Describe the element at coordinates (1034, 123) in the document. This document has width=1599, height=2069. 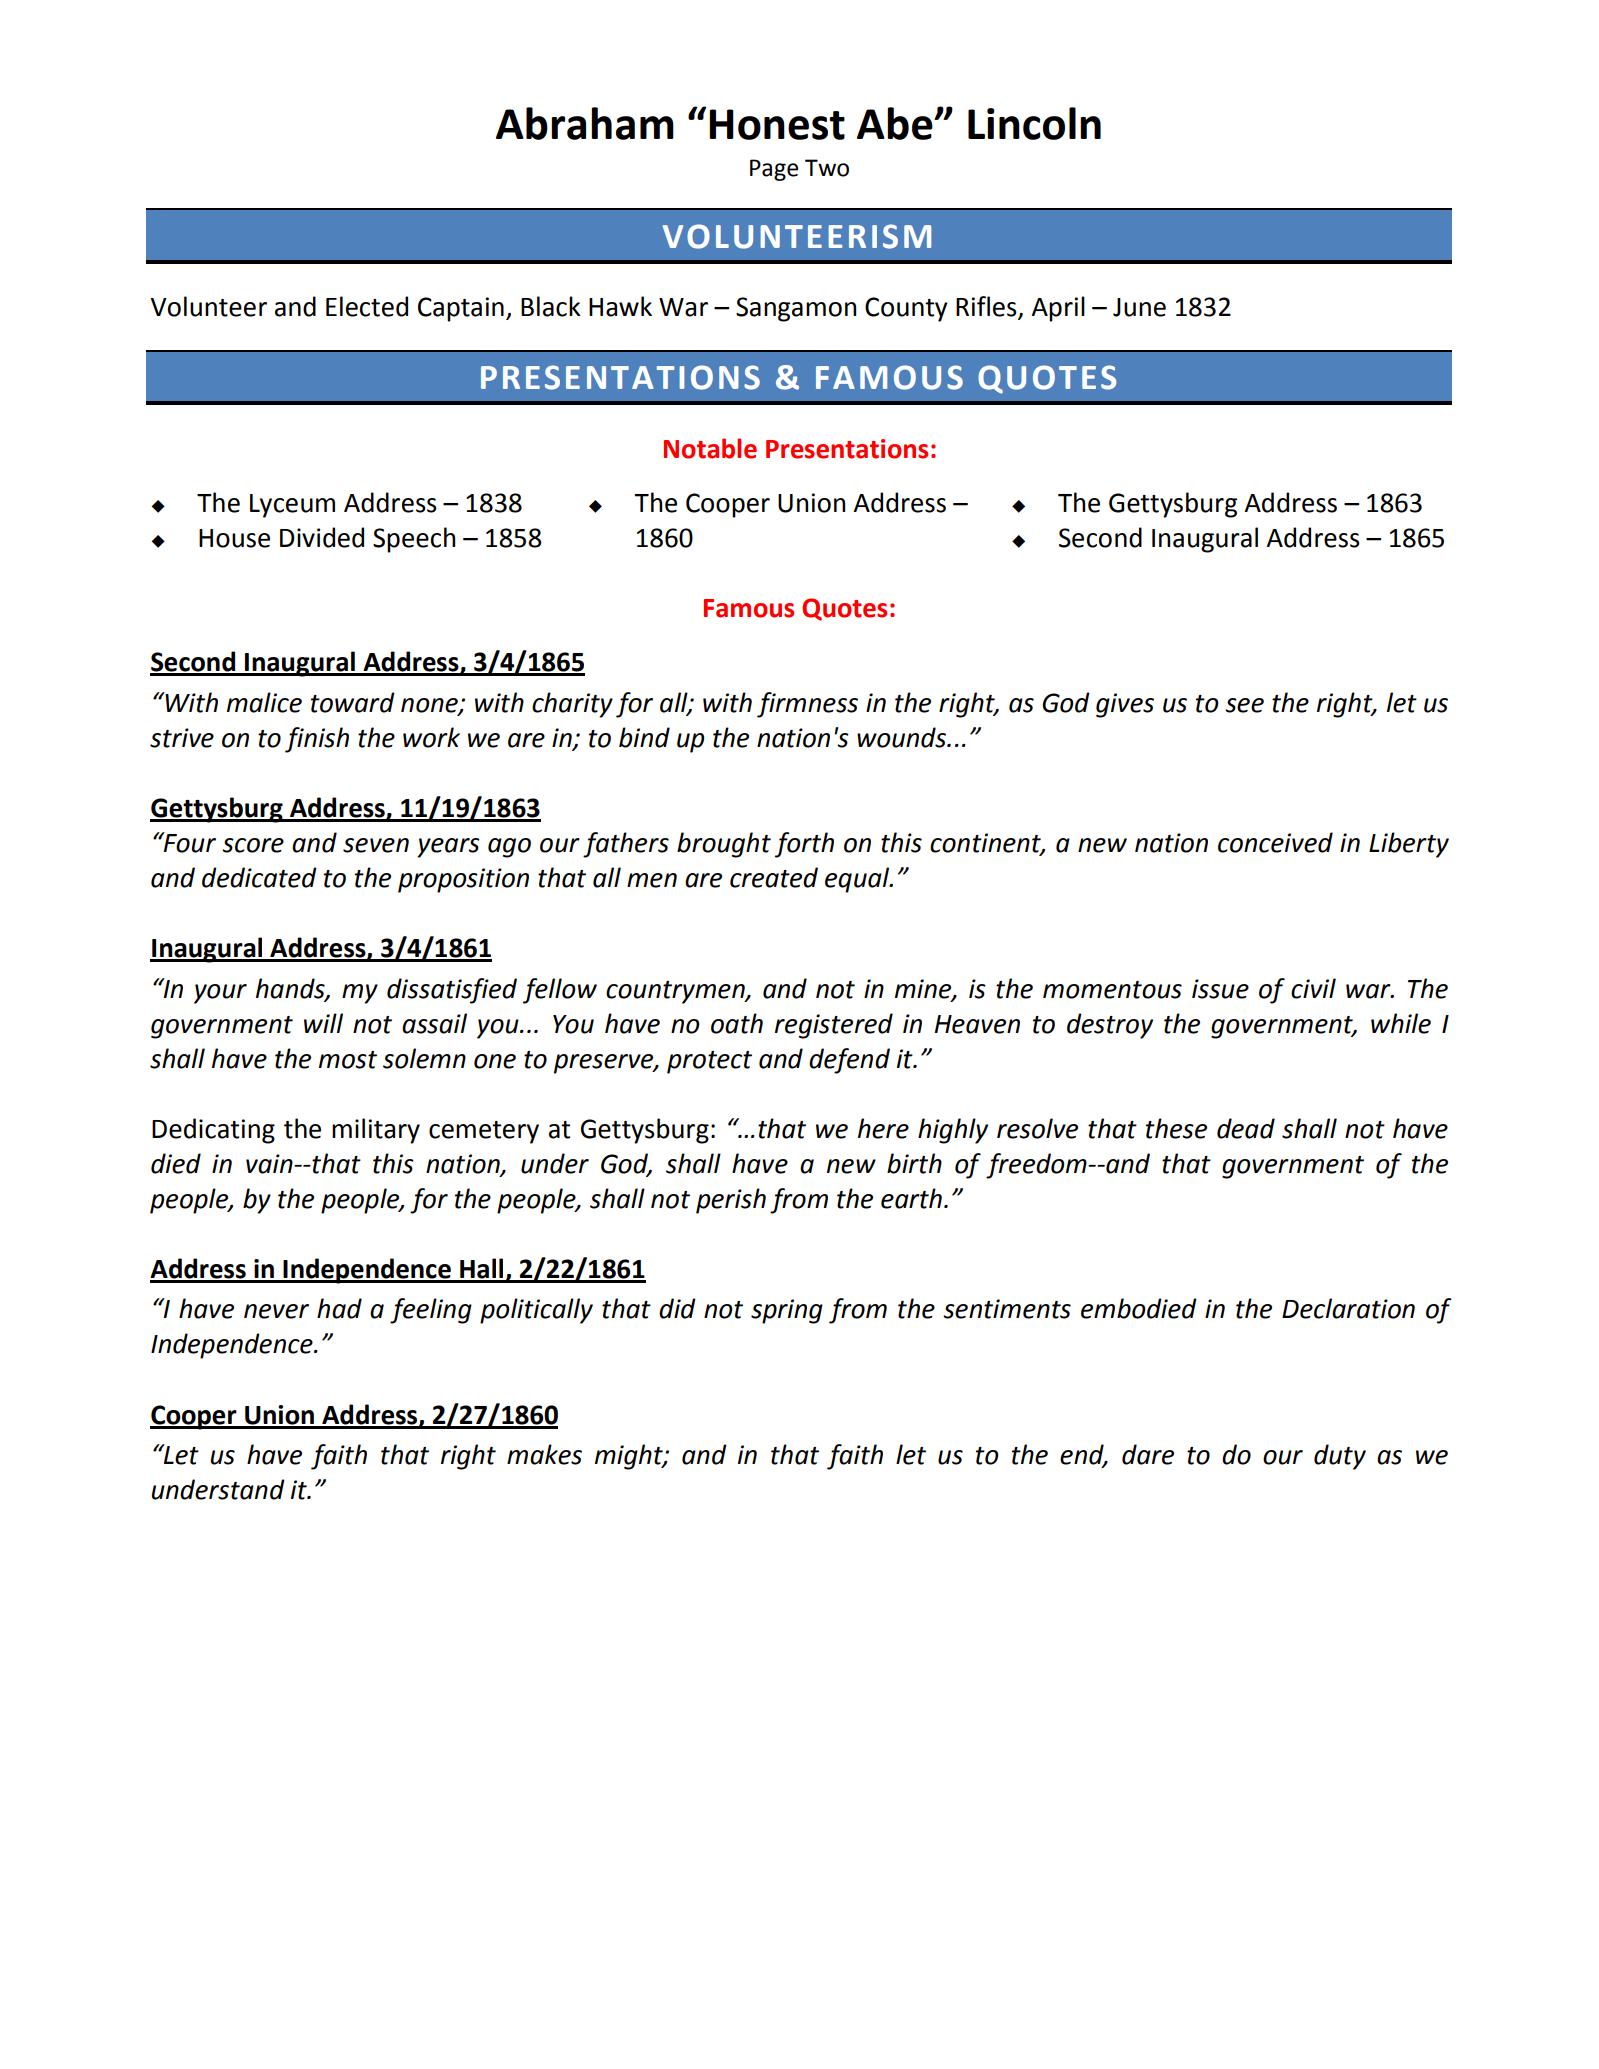
I see `Lincoln` at that location.
